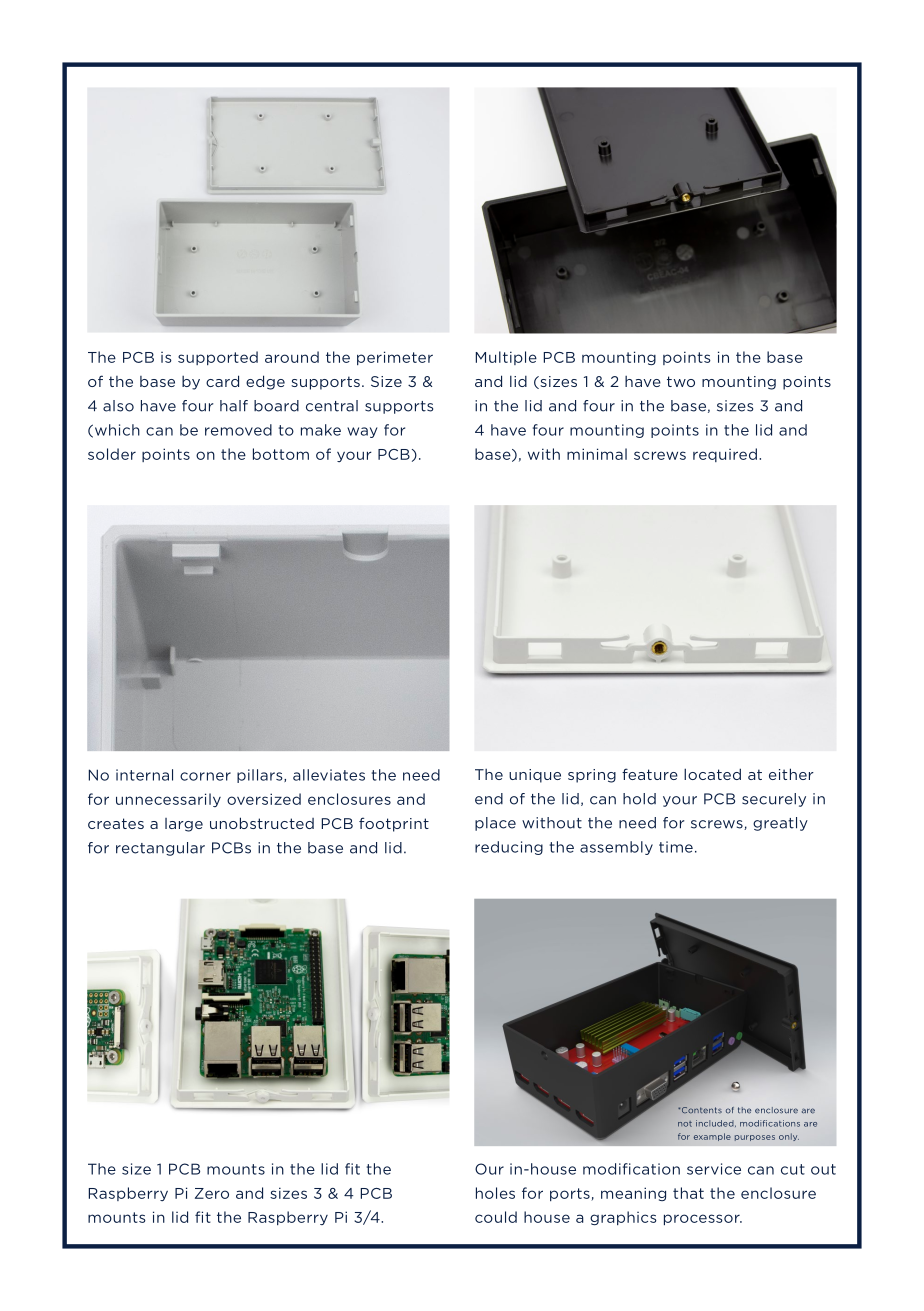 Image resolution: width=924 pixels, height=1311 pixels. What do you see at coordinates (160, 849) in the page?
I see `rectangular` at bounding box center [160, 849].
